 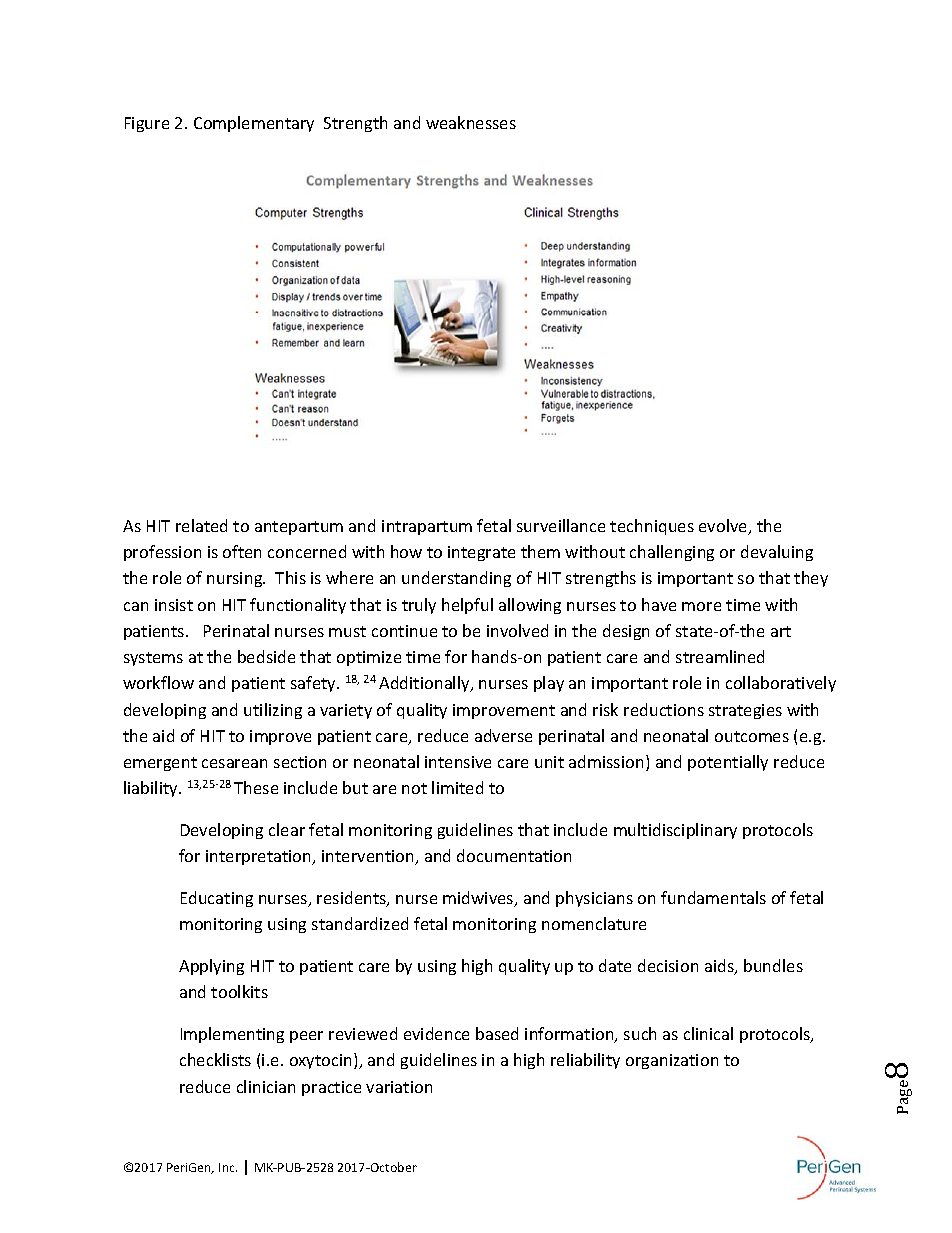 I want to click on weaknesses, so click(x=471, y=122).
